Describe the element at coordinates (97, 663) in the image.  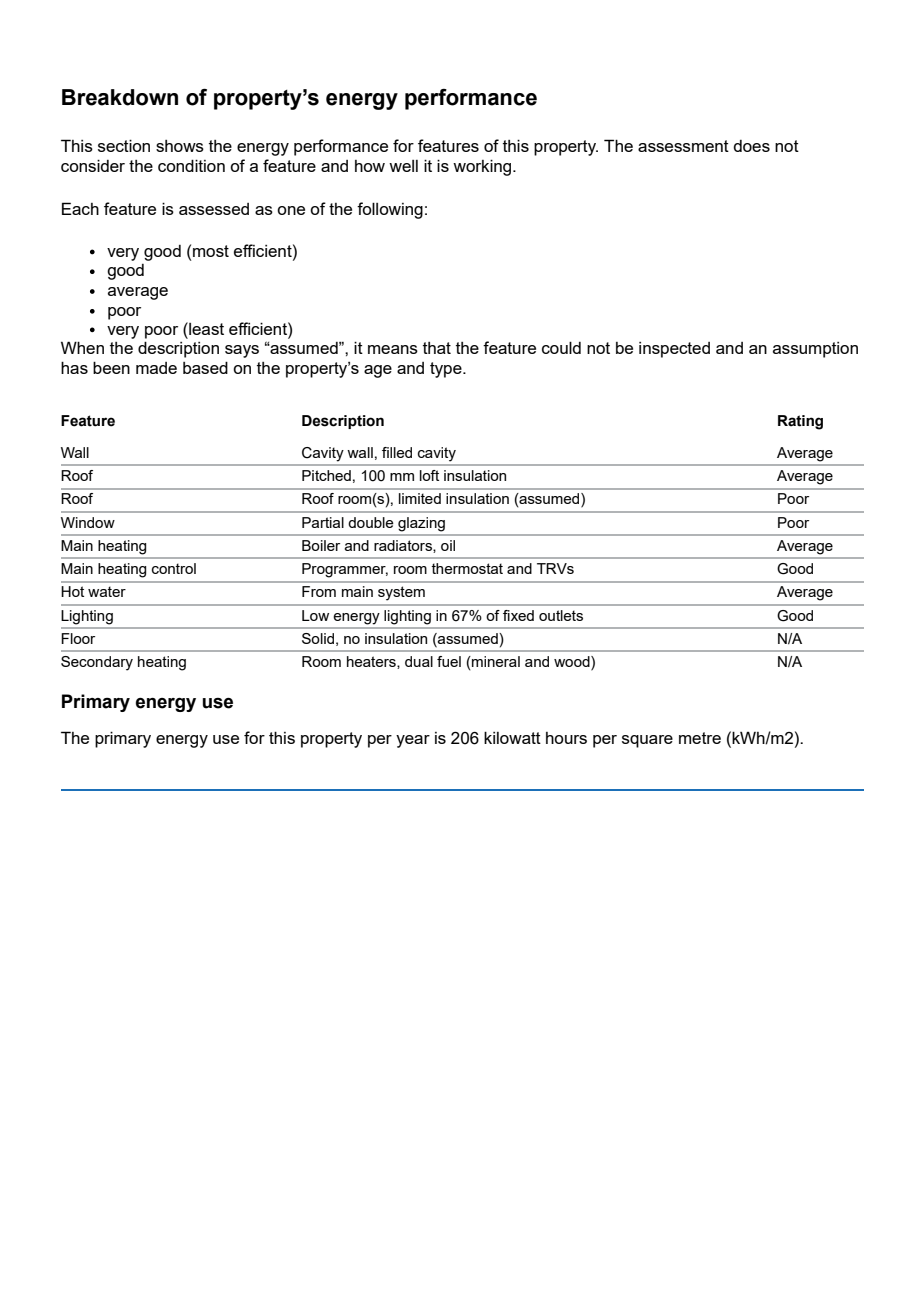
I see `Secondary` at that location.
